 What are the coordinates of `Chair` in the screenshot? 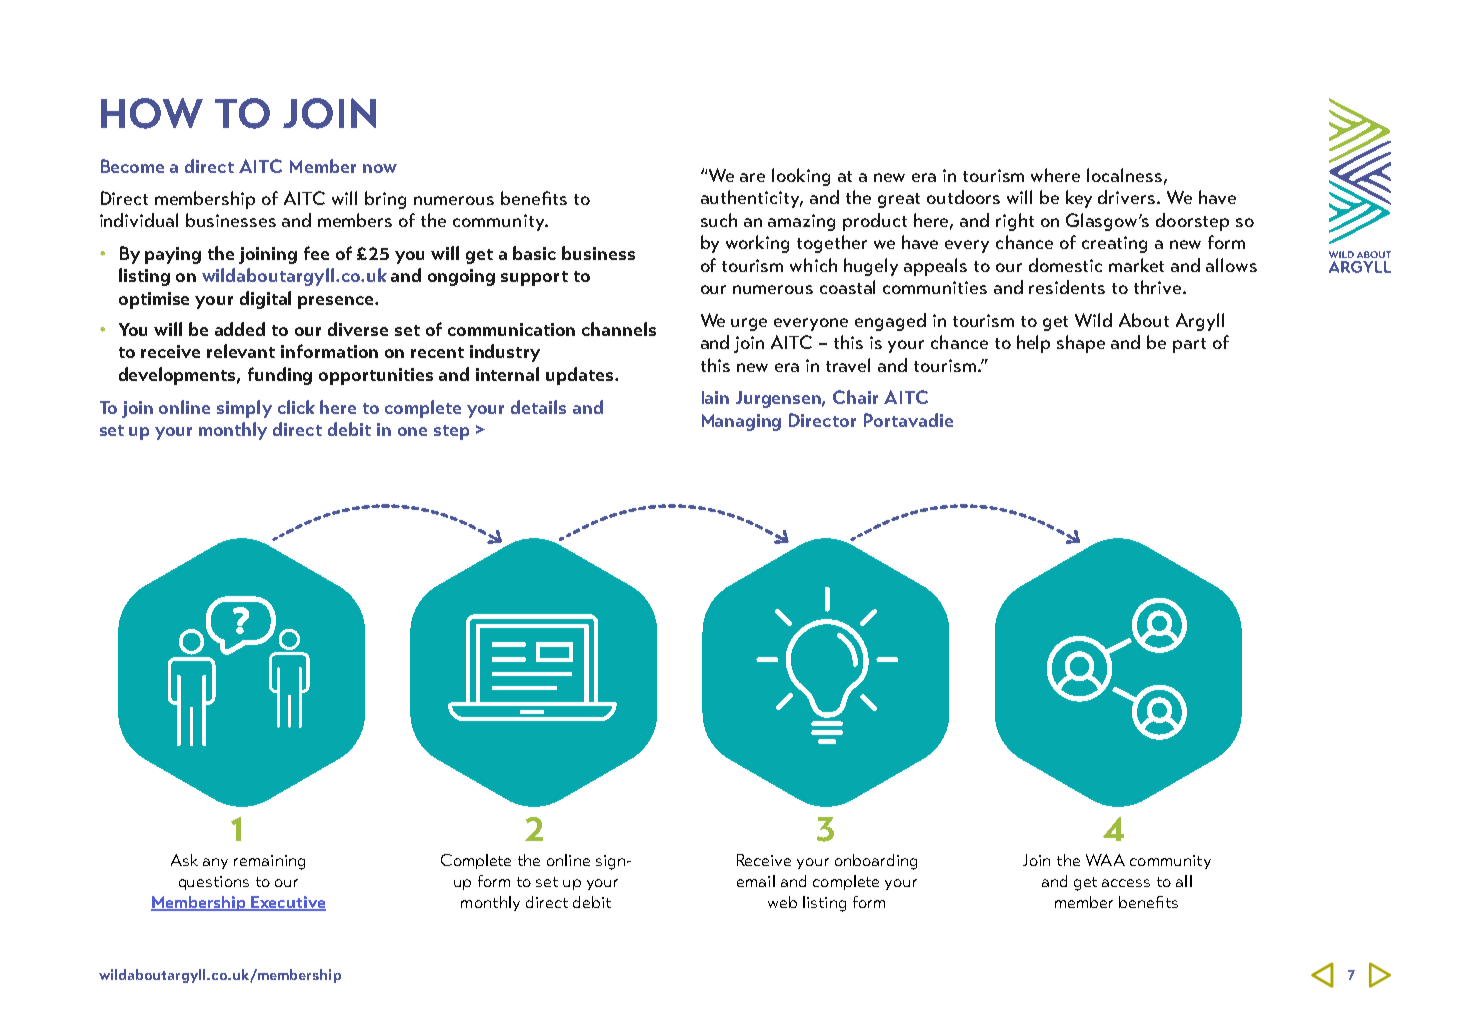 It's located at (855, 397).
